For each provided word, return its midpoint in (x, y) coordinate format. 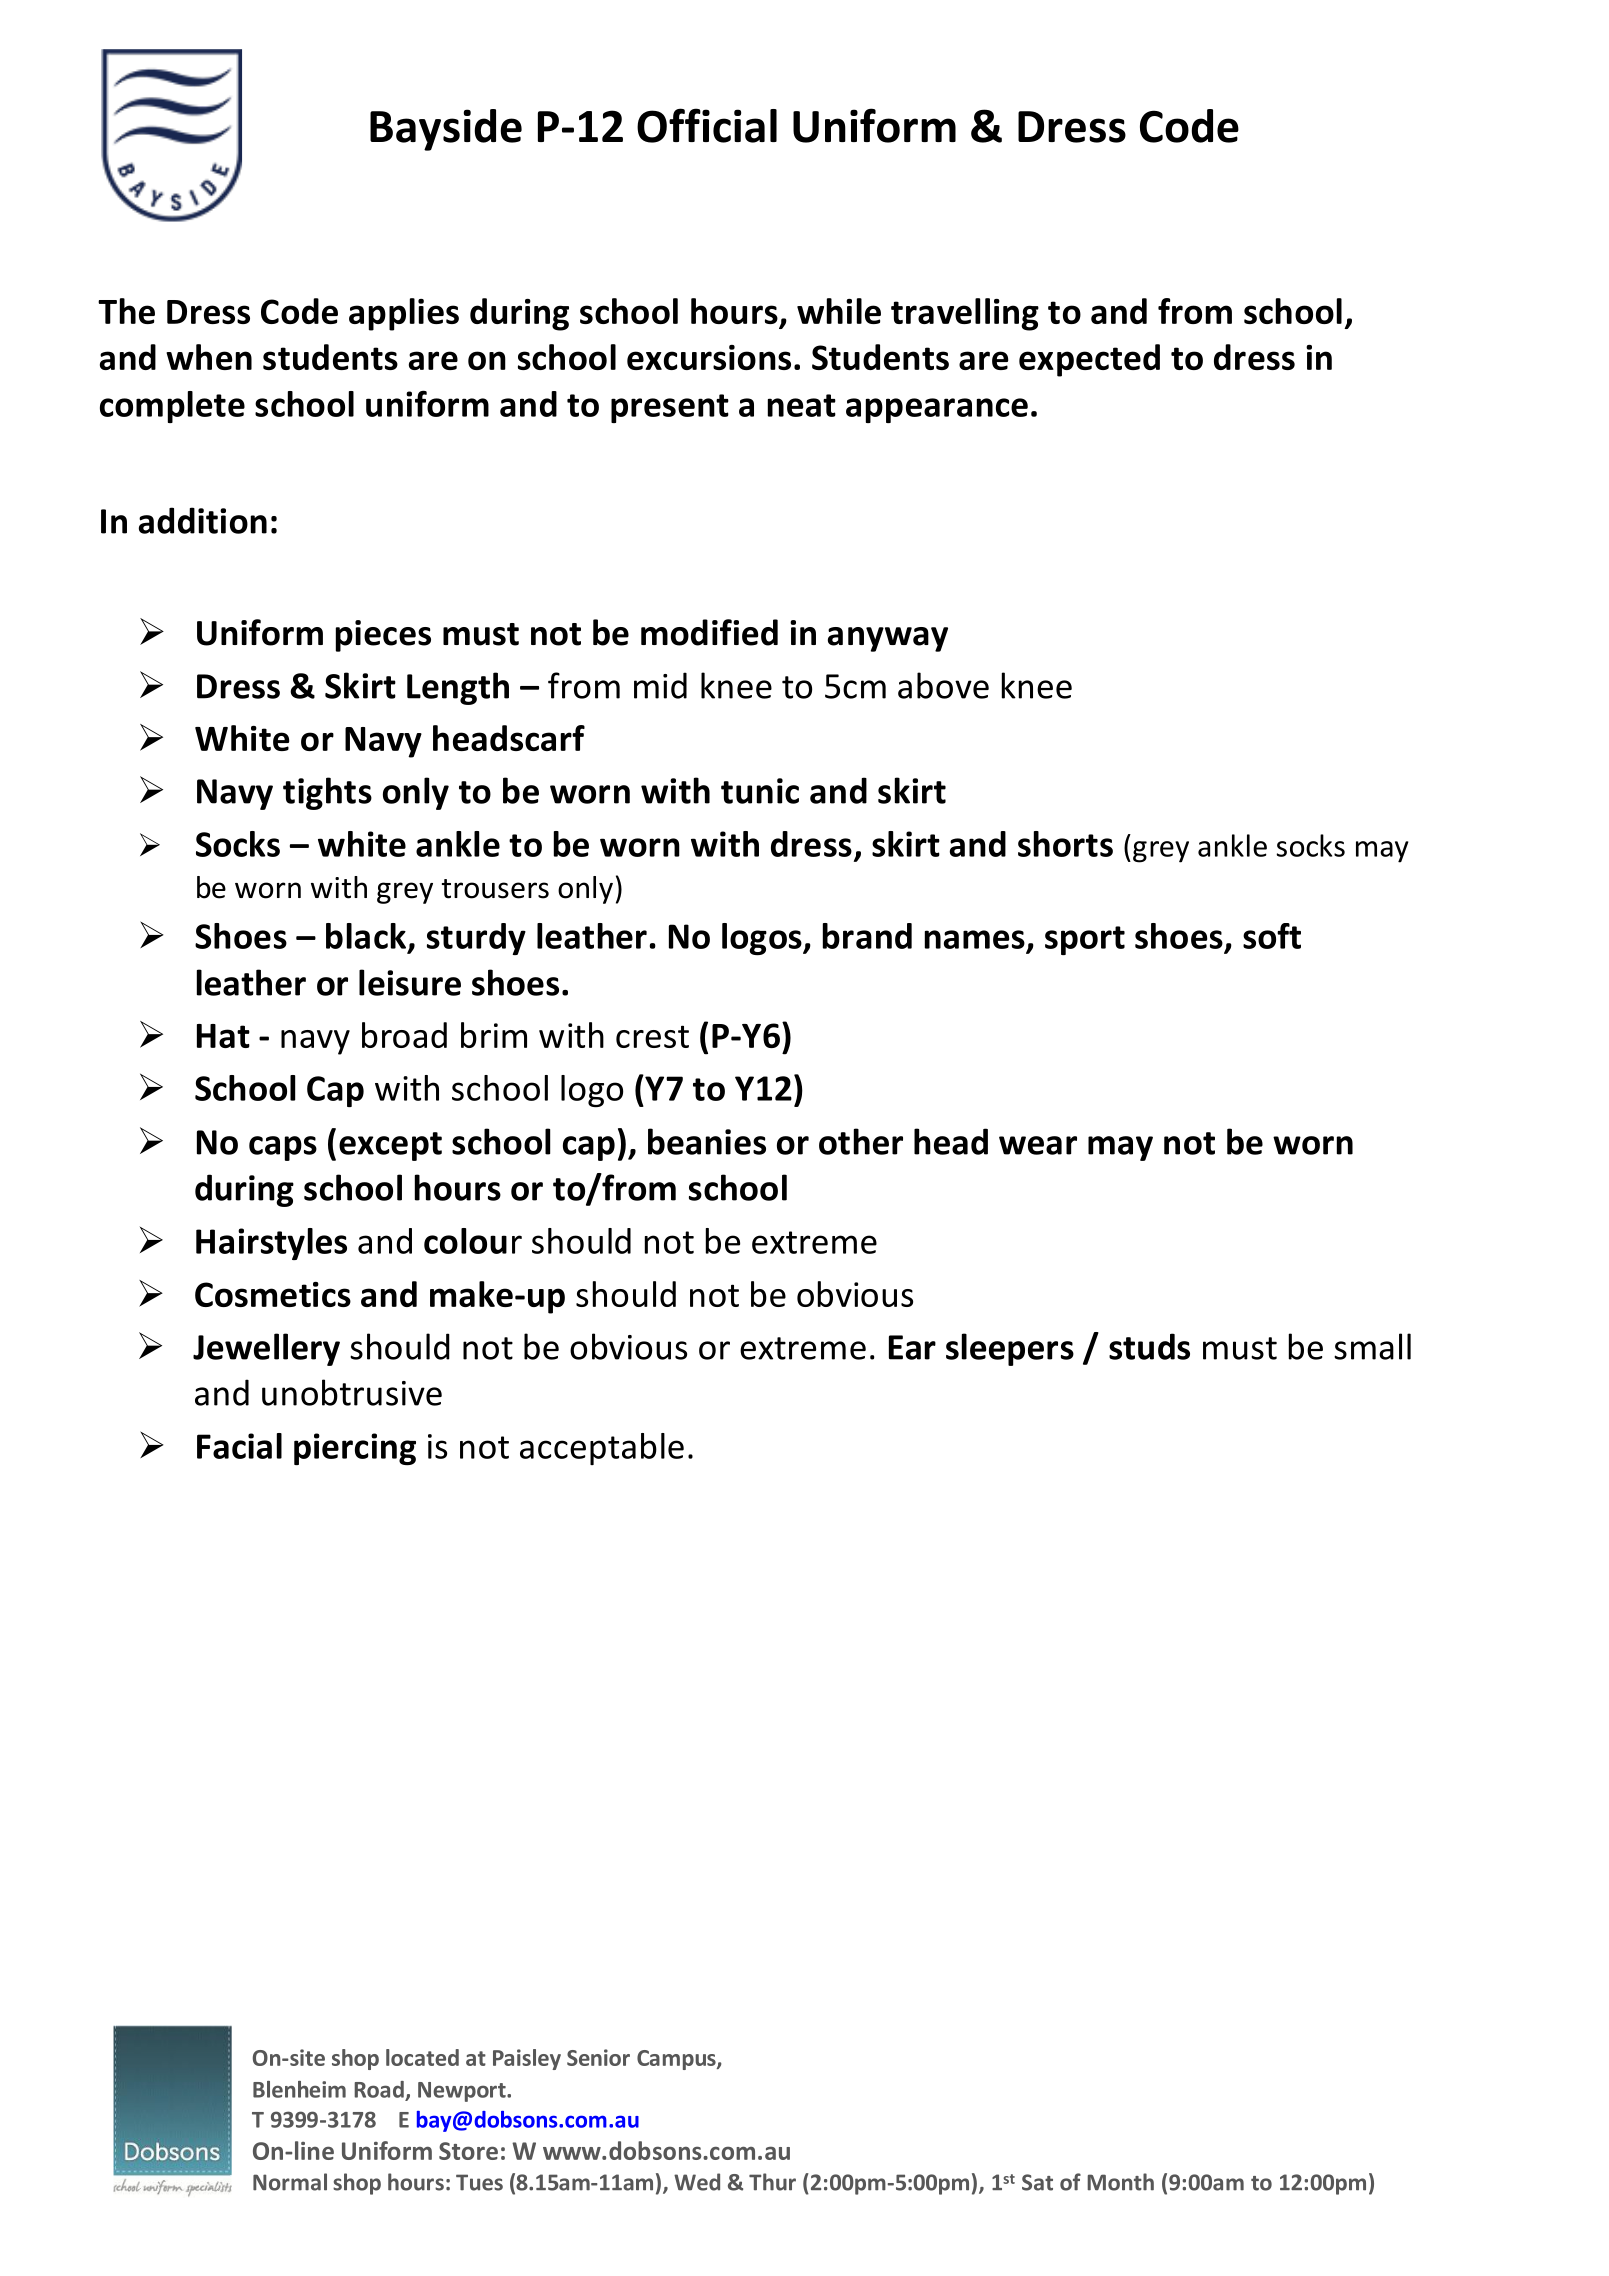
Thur (772, 2182)
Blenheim (299, 2089)
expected (1089, 360)
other (861, 1141)
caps (283, 1148)
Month (1120, 2182)
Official (707, 125)
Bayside (446, 130)
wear (1038, 1145)
